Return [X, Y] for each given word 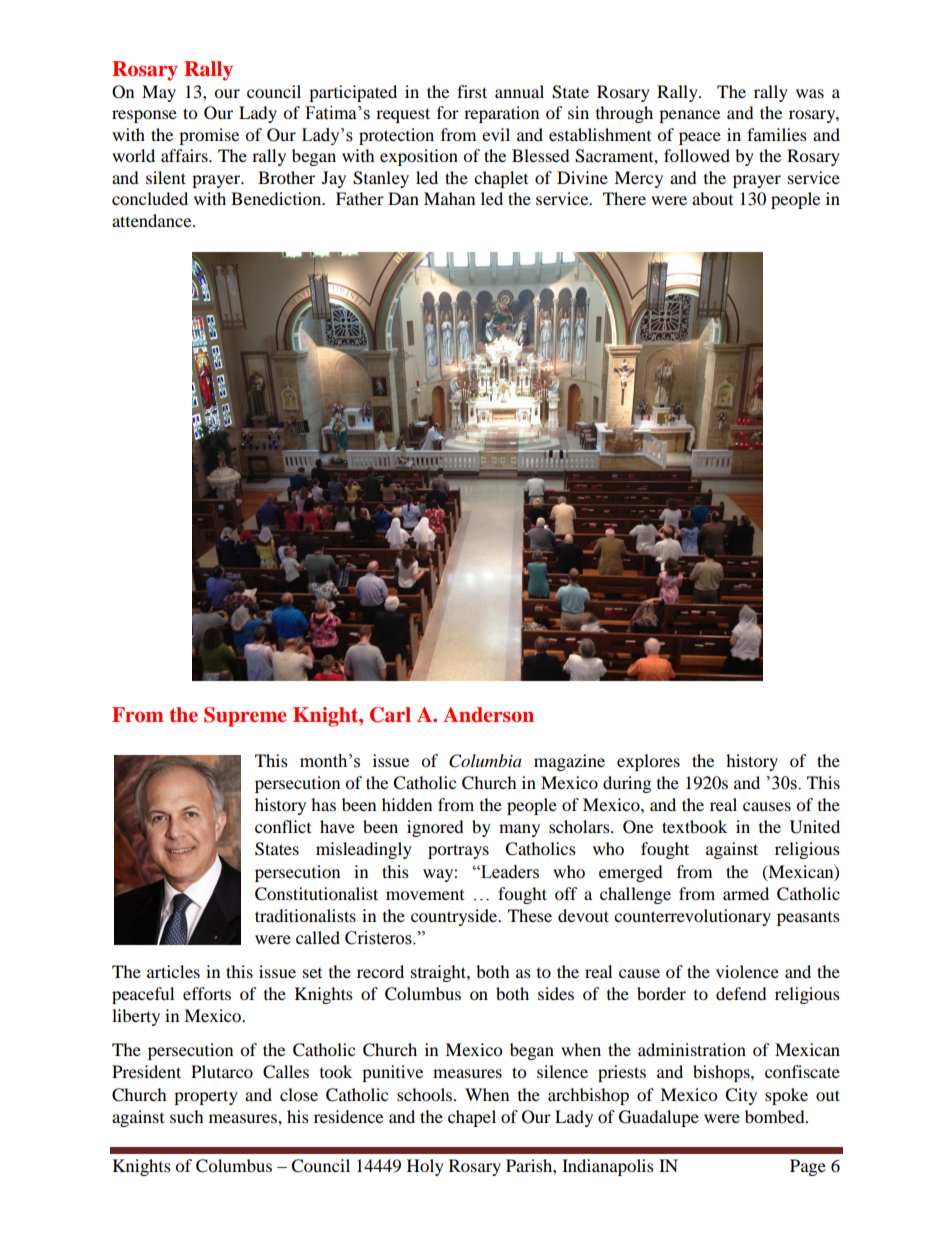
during [627, 784]
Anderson [488, 715]
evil [496, 134]
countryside [455, 917]
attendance [153, 220]
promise [209, 136]
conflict [283, 826]
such [187, 1116]
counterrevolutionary [692, 917]
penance [689, 116]
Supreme [245, 717]
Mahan [449, 198]
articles [173, 971]
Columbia [485, 761]
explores [648, 762]
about [712, 198]
